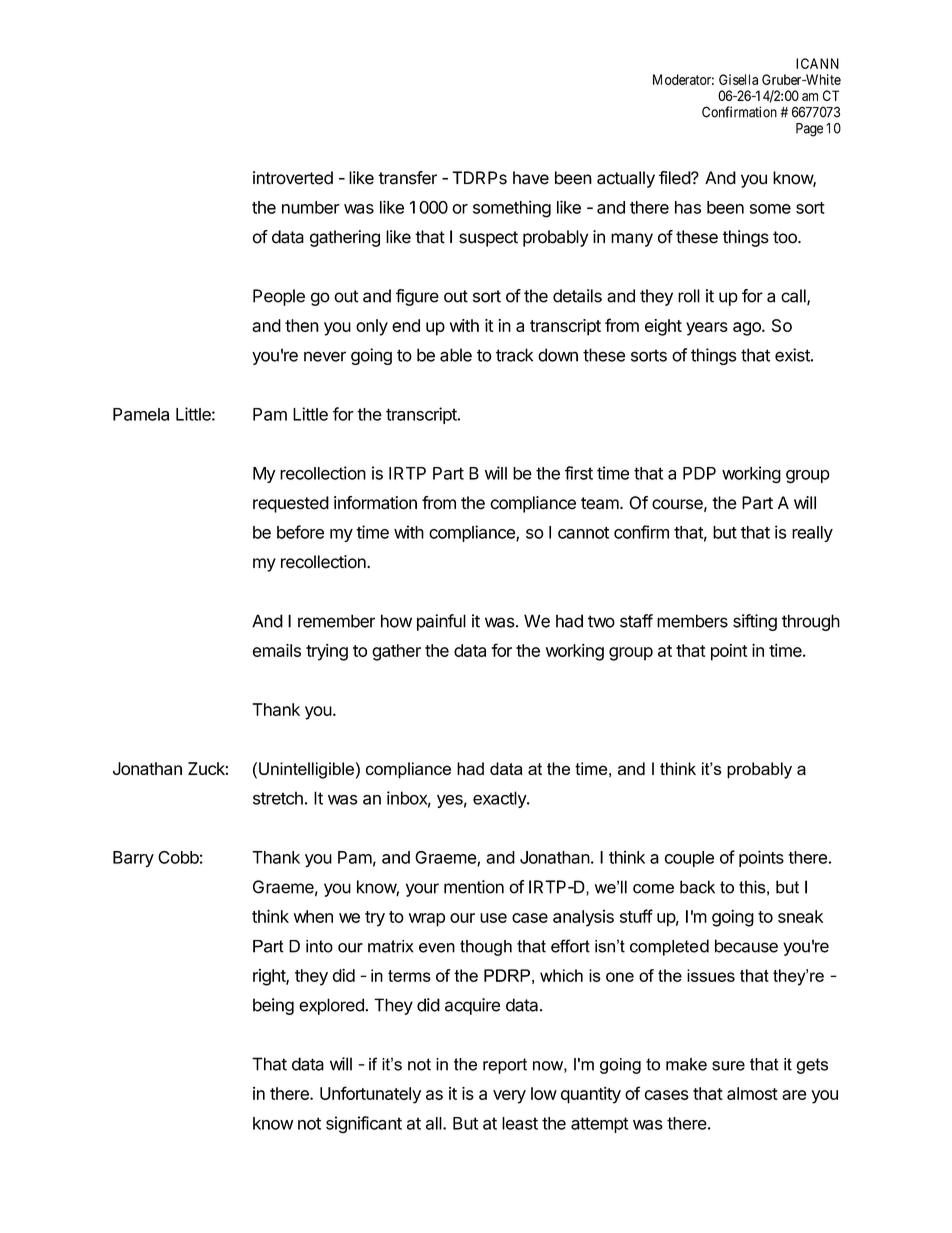  I want to click on mention, so click(474, 887).
